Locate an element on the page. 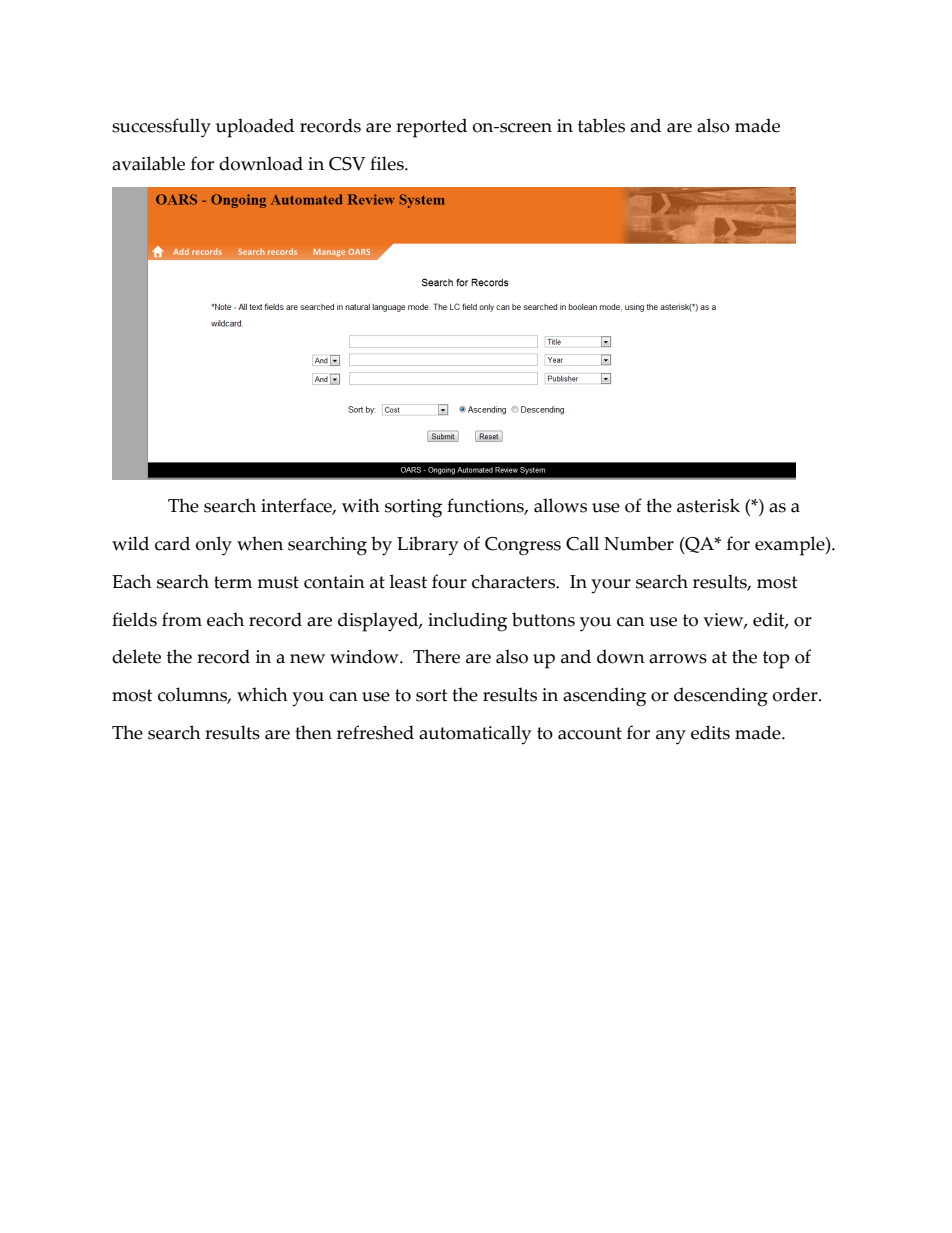 This image has height=1233, width=952. files is located at coordinates (388, 163).
